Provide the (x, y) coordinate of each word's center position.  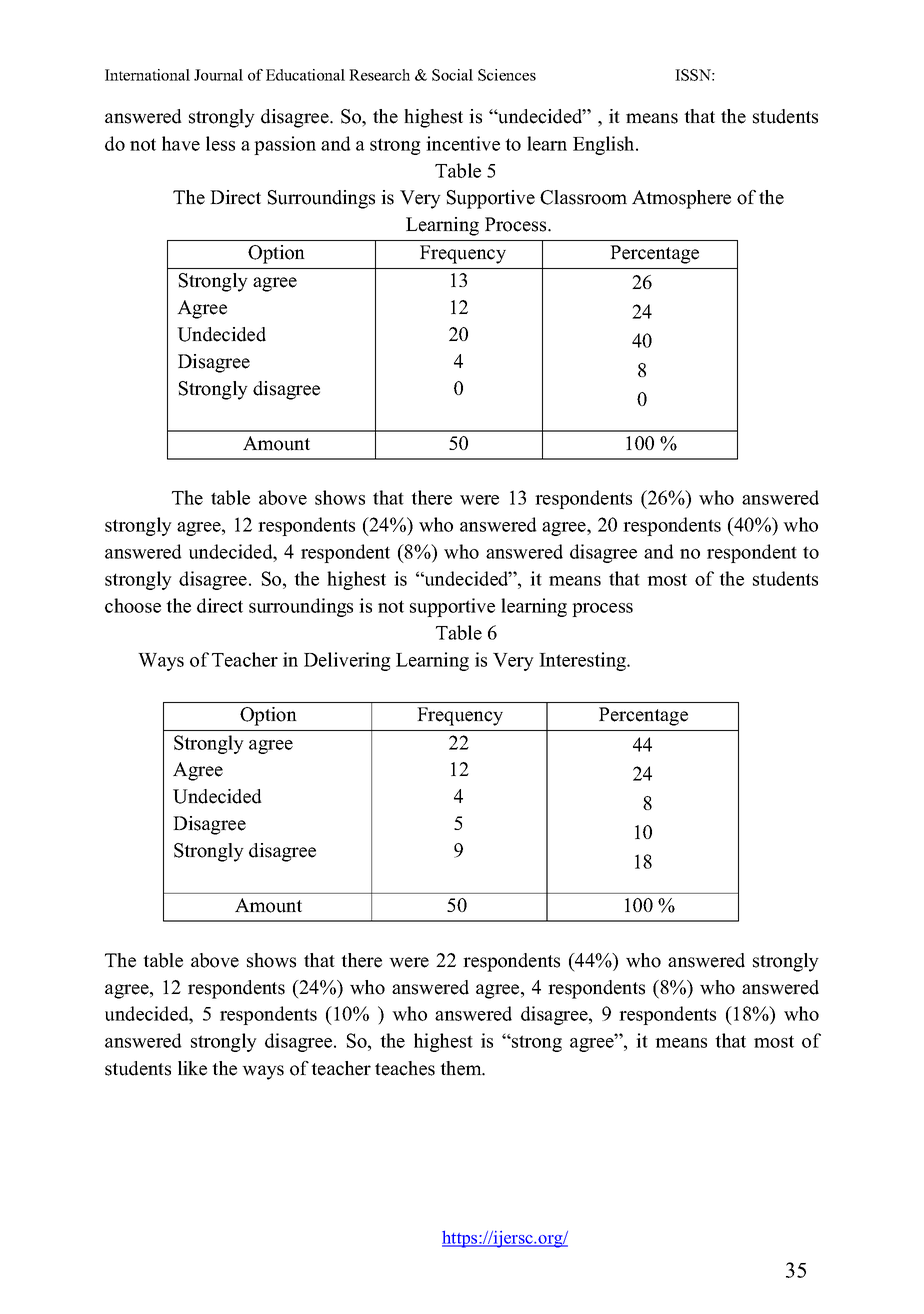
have (181, 143)
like (192, 1068)
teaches (405, 1068)
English (605, 145)
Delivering (347, 661)
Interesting (584, 661)
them (462, 1068)
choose (133, 605)
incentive (463, 143)
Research (379, 75)
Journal (218, 75)
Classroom (583, 197)
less (220, 143)
